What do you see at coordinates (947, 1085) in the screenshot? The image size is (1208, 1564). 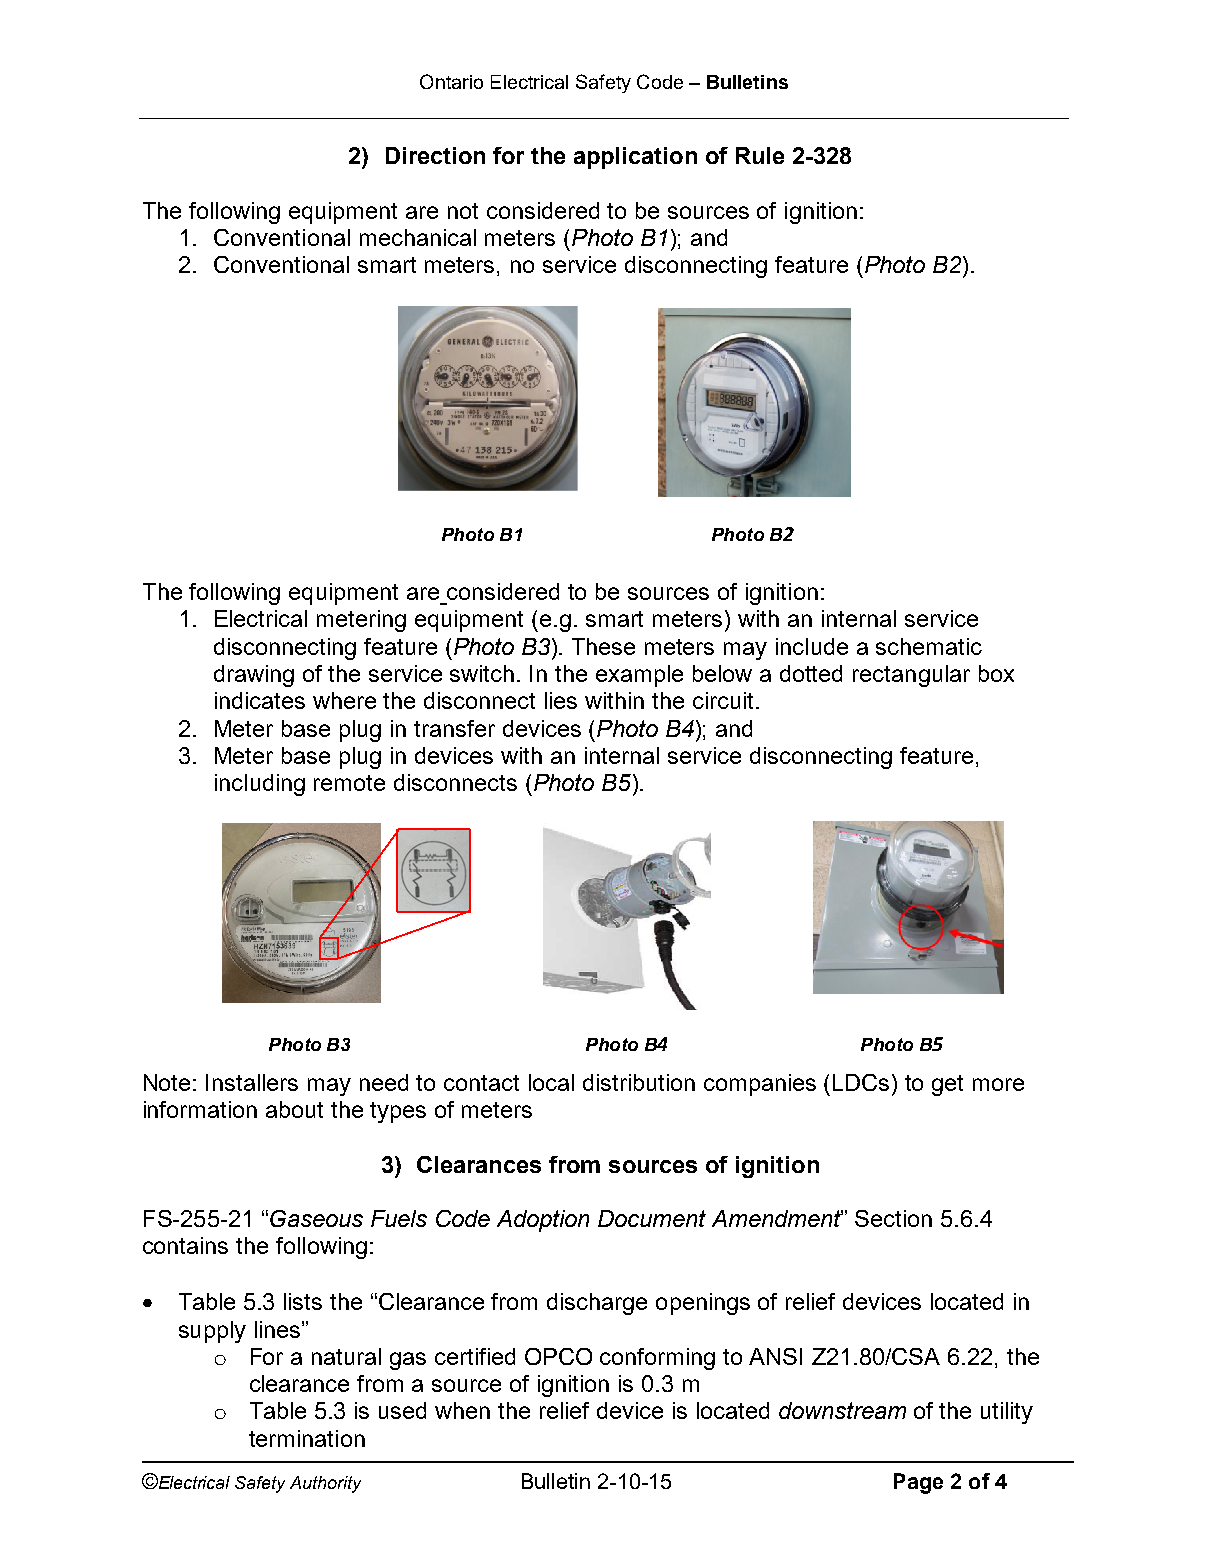 I see `get` at bounding box center [947, 1085].
